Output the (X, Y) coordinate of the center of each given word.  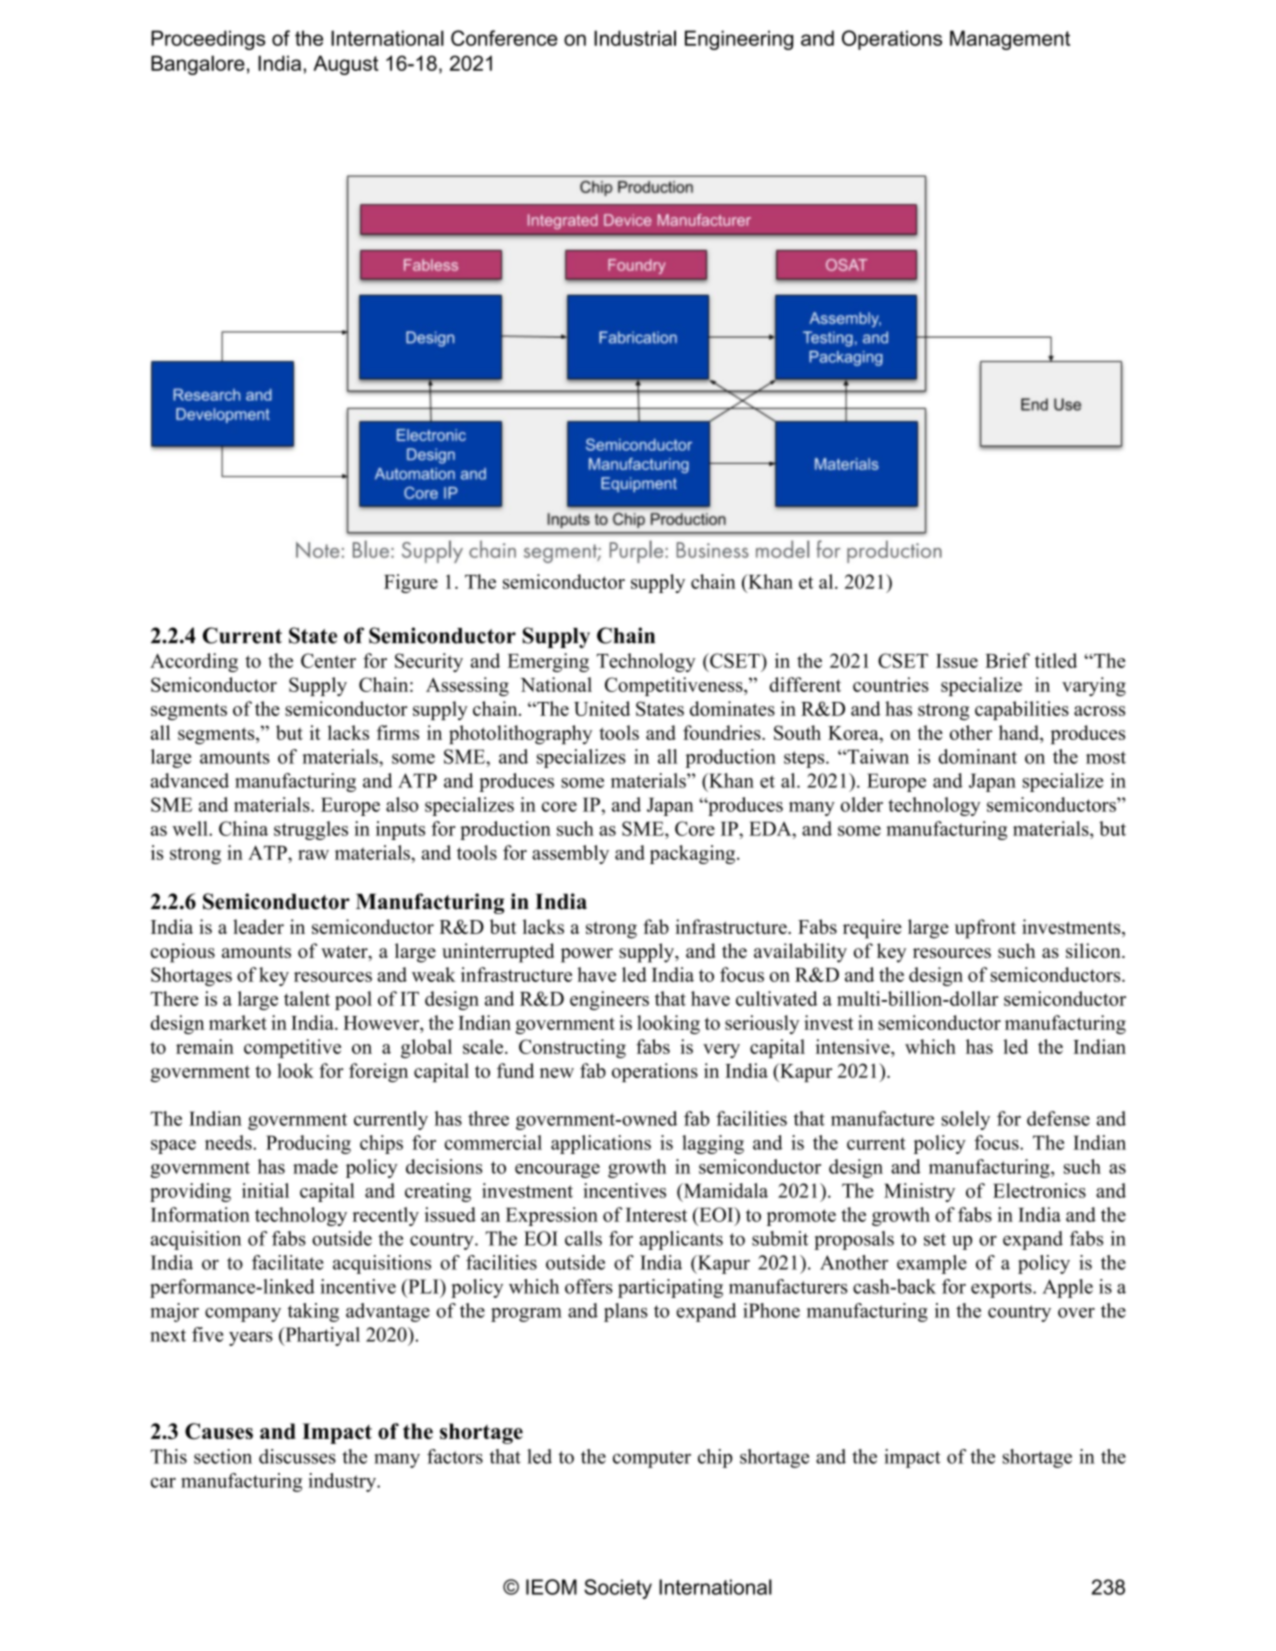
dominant (978, 756)
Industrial (635, 38)
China (243, 828)
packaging (694, 854)
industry (343, 1482)
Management (1010, 40)
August (345, 65)
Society (618, 1589)
